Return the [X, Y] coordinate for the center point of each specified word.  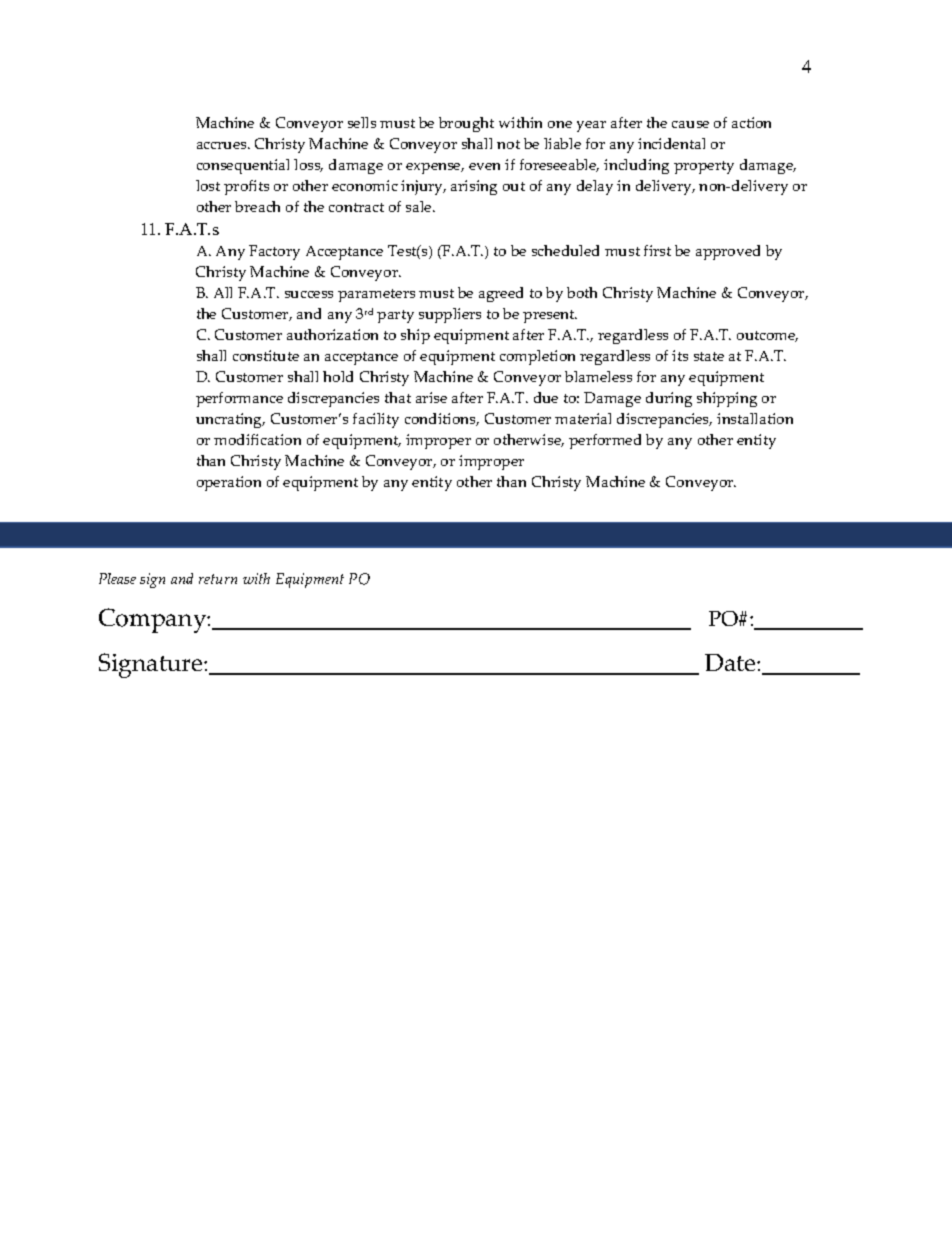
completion [537, 357]
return [218, 579]
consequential [243, 166]
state [709, 356]
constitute [266, 355]
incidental [671, 143]
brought [466, 124]
